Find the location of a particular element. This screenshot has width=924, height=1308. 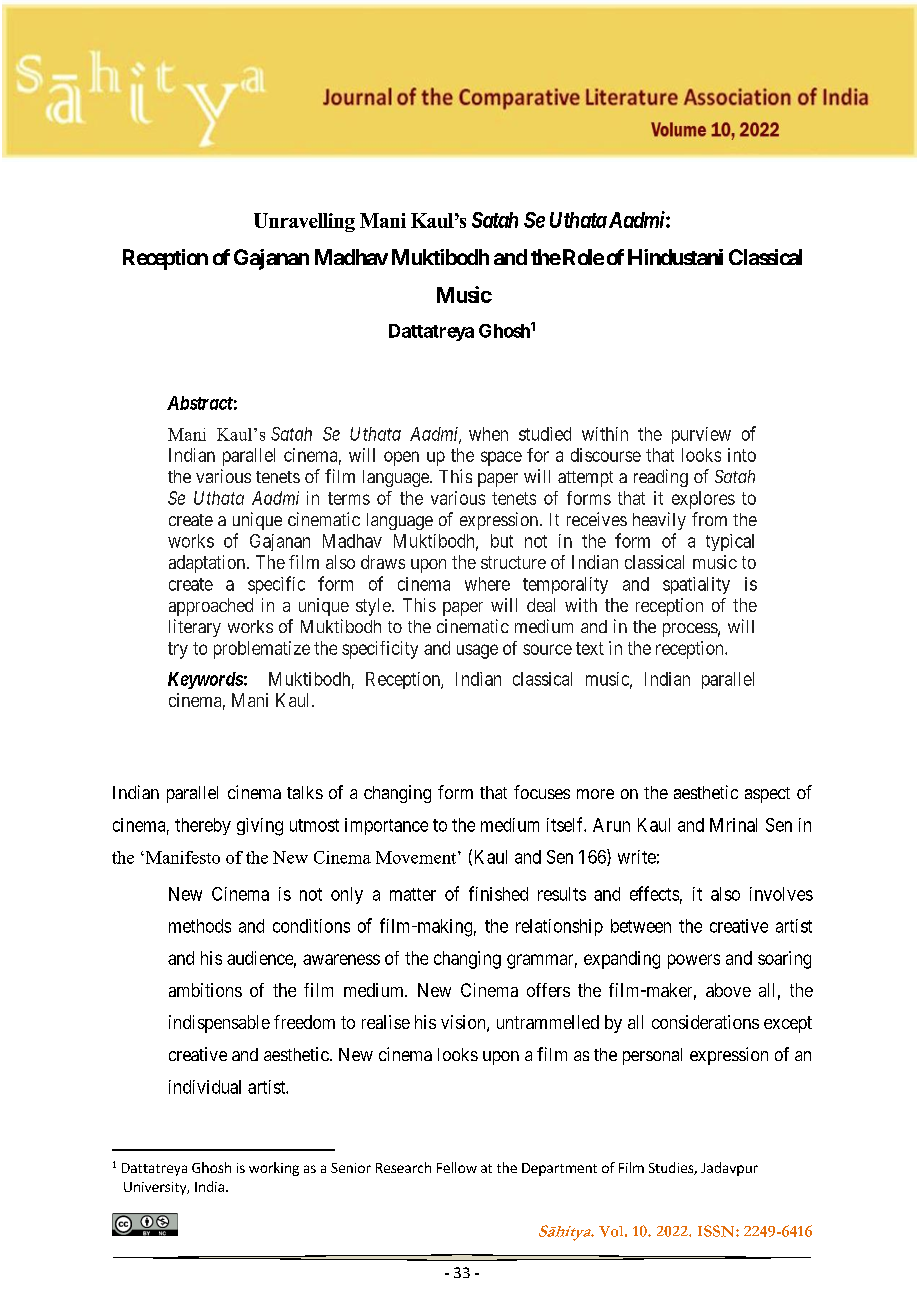

Keywords is located at coordinates (205, 680).
